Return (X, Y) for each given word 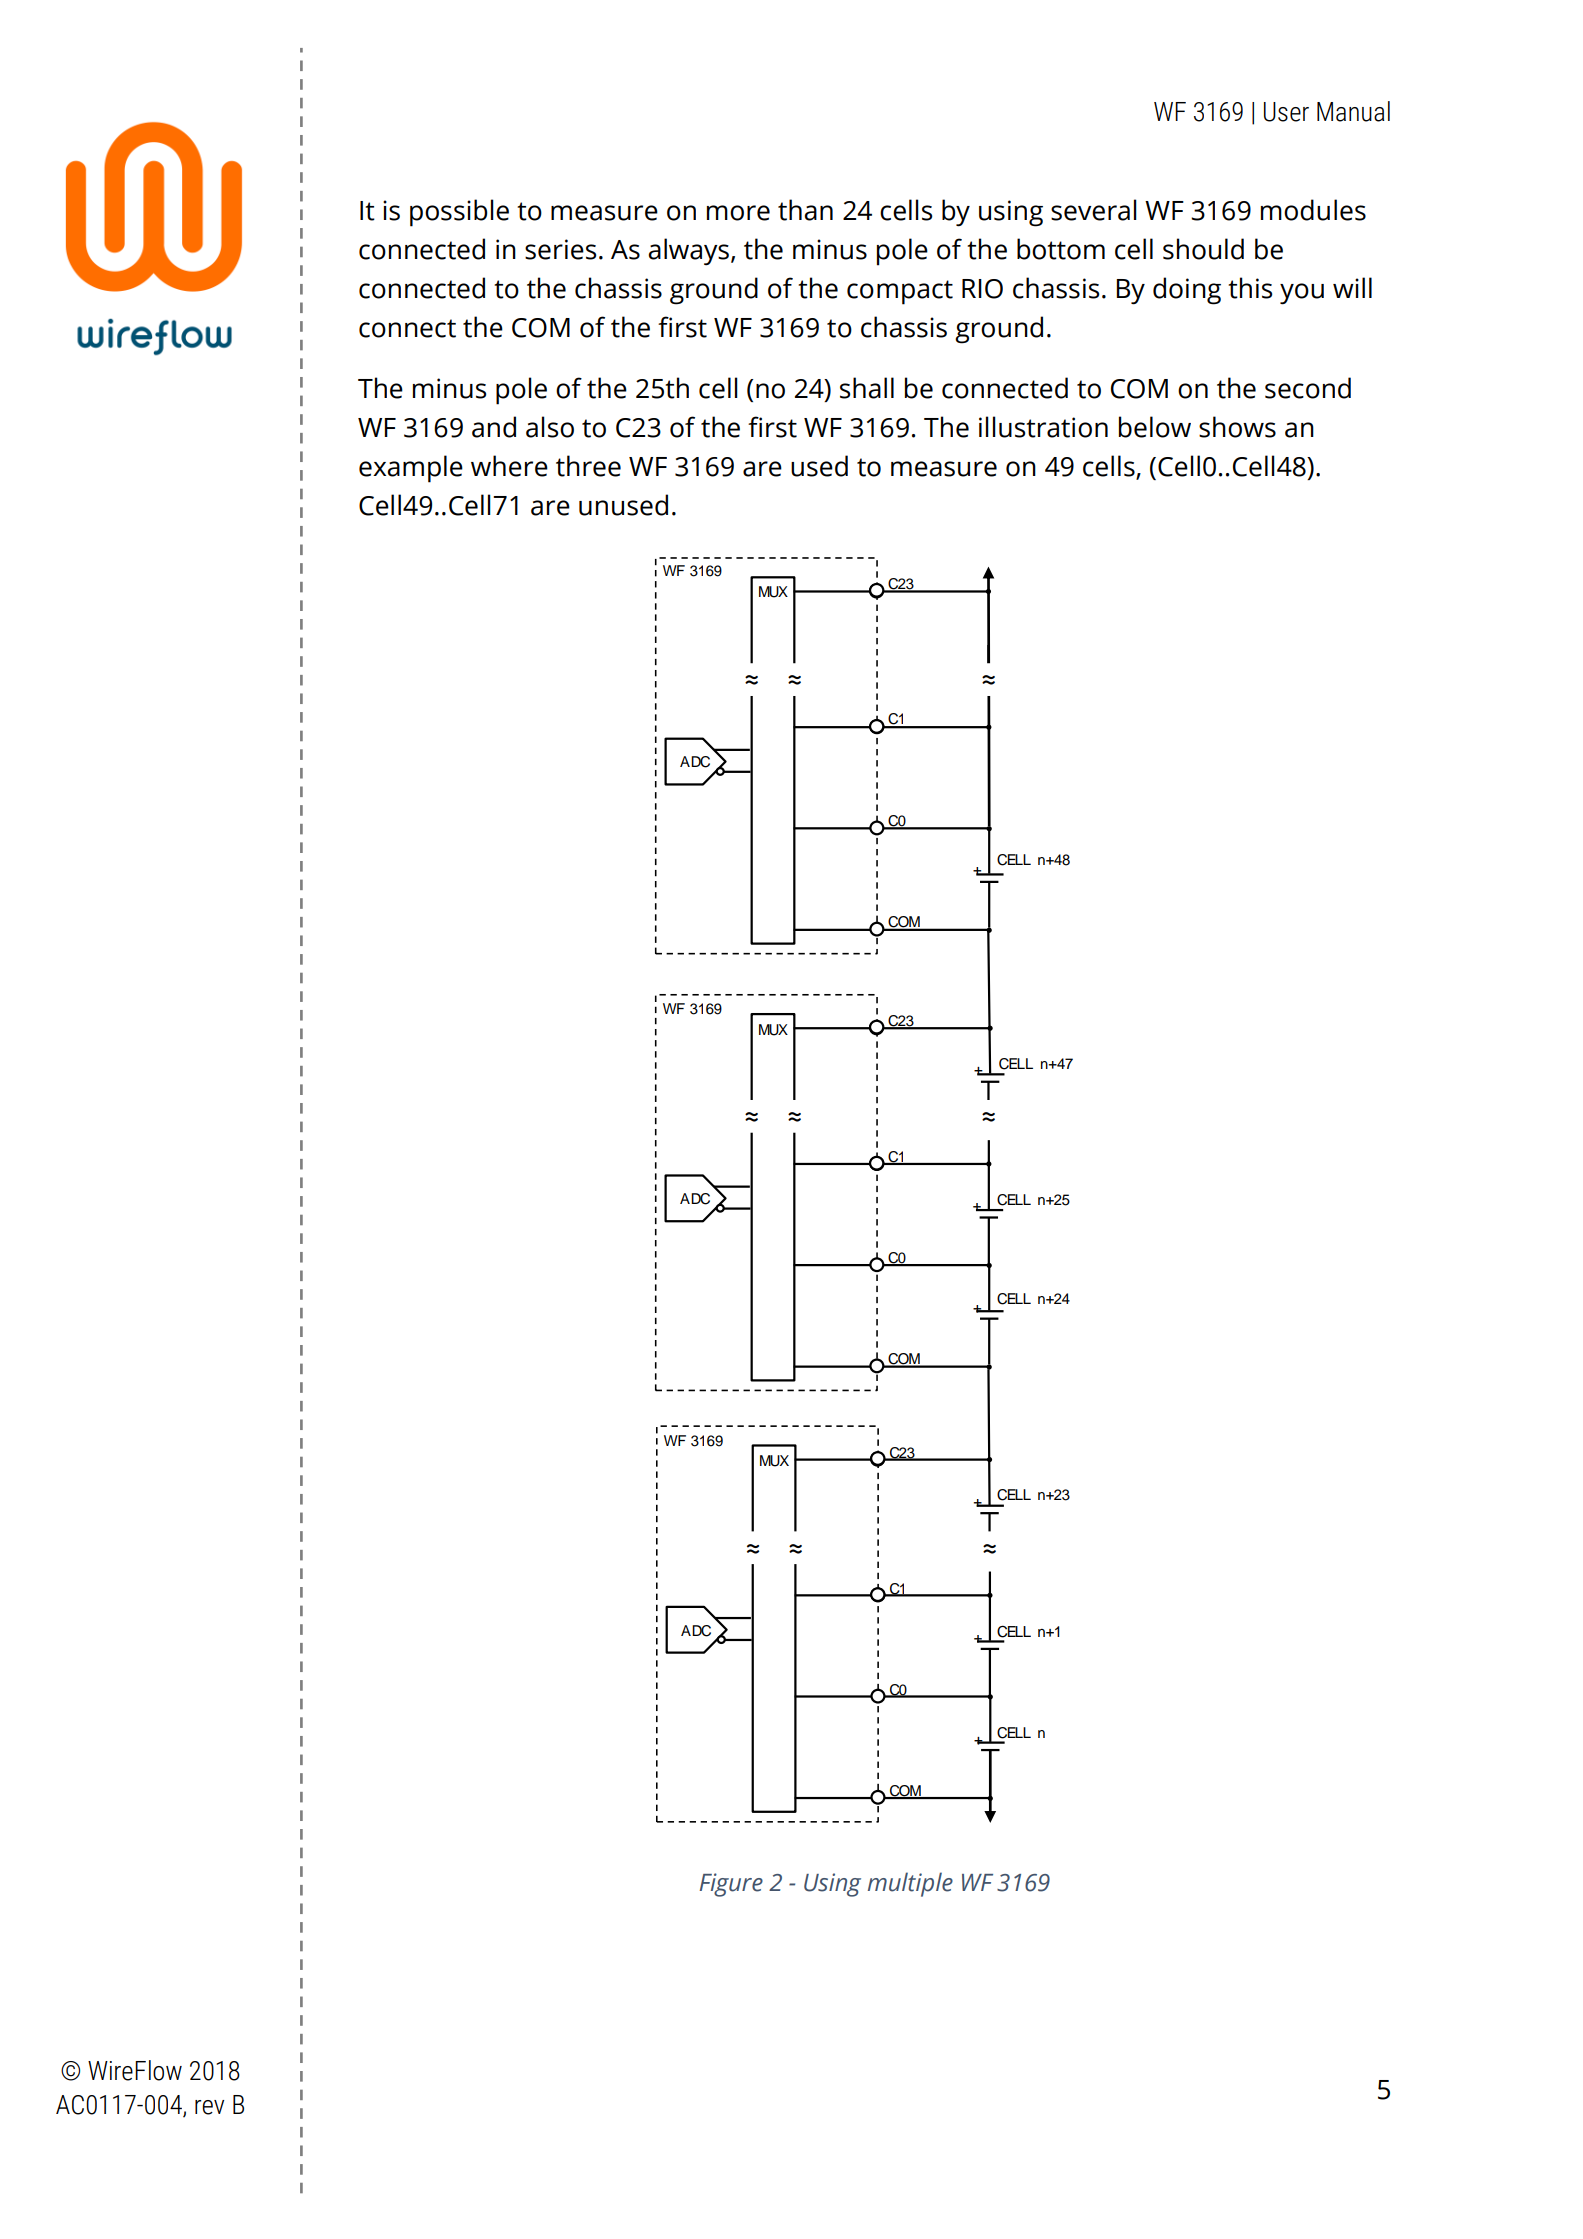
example (411, 469)
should (1203, 249)
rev (209, 2107)
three (588, 466)
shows (1237, 427)
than (805, 210)
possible (459, 213)
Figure (731, 1885)
